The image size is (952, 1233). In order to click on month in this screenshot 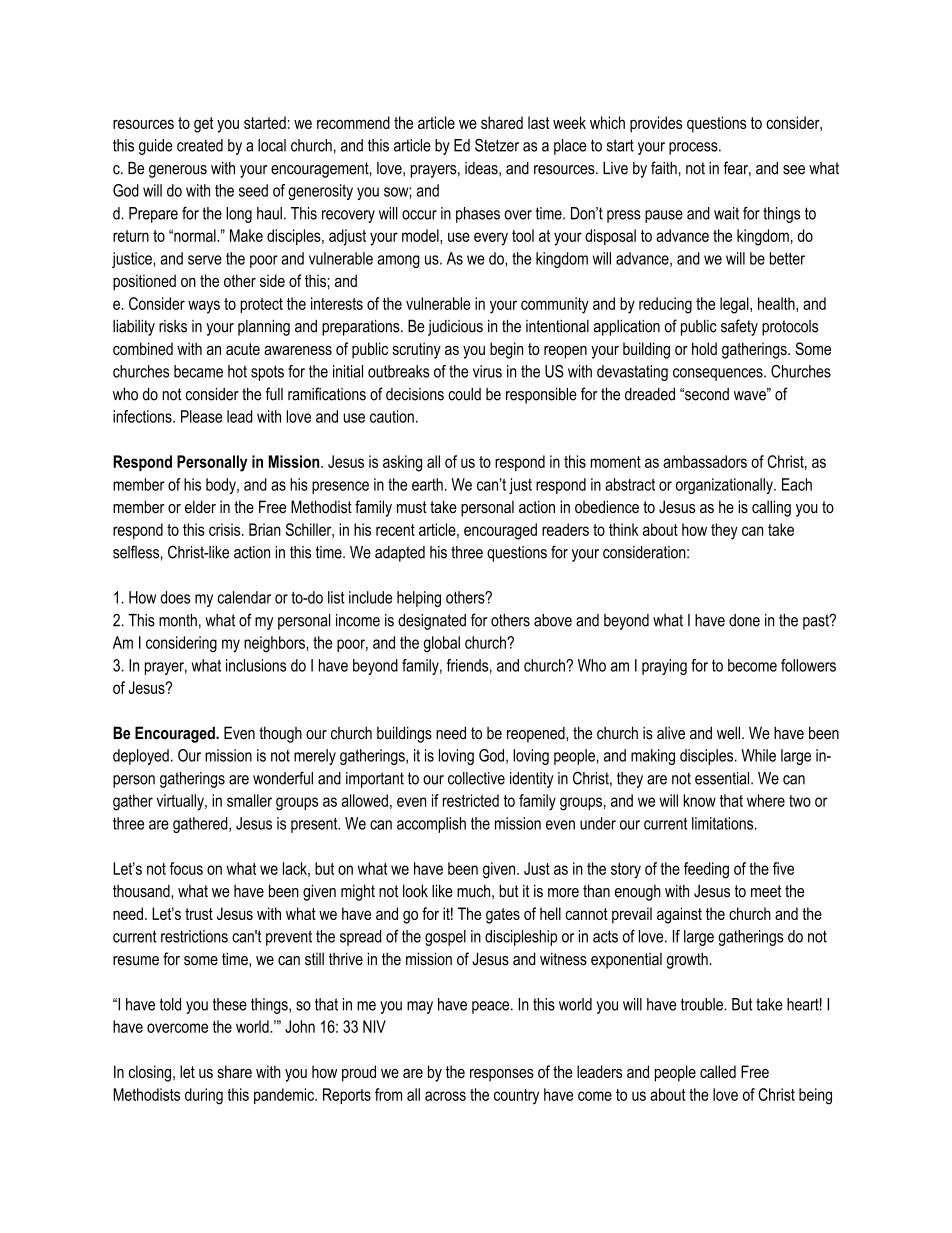, I will do `click(178, 620)`.
